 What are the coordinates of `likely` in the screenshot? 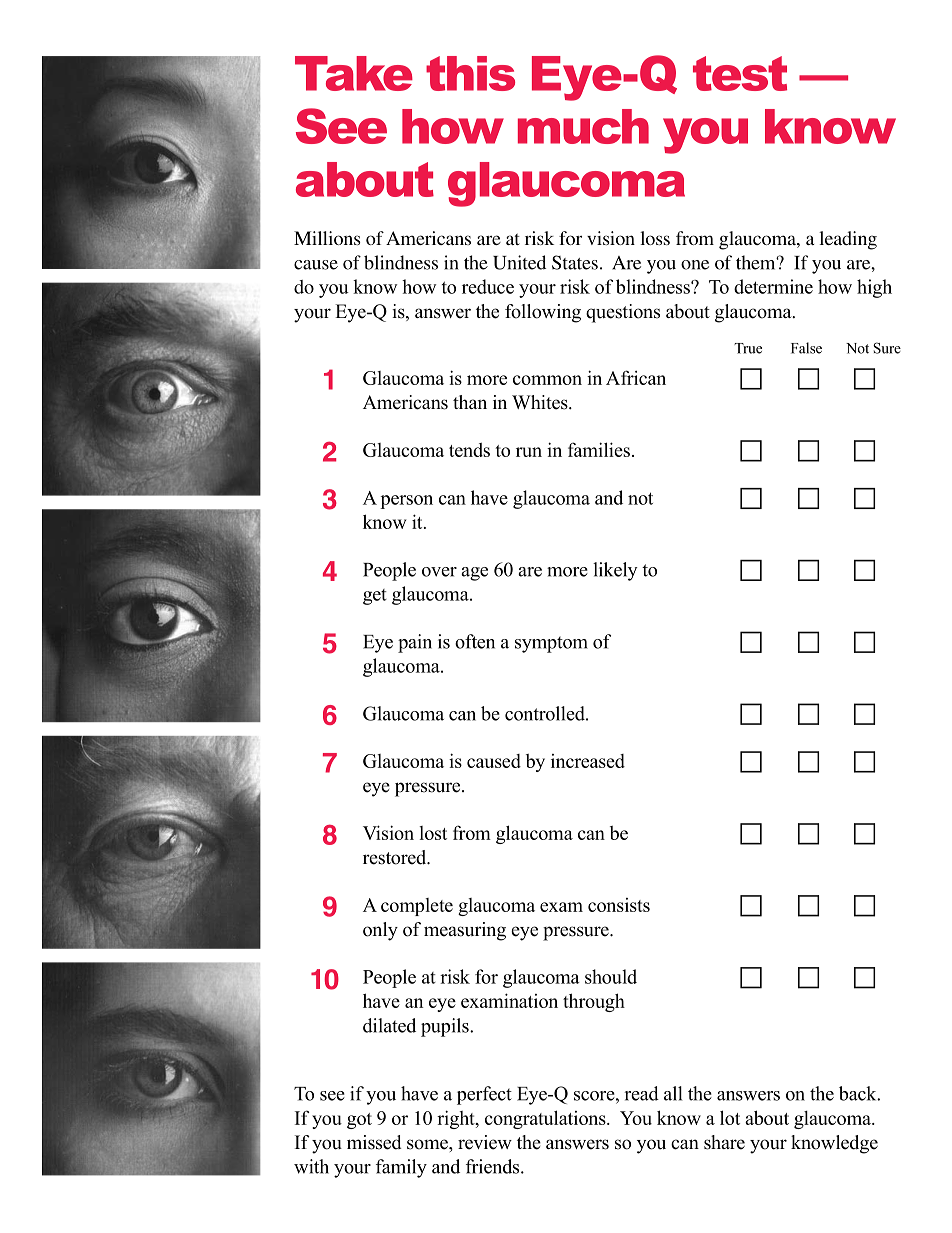 It's located at (615, 571).
